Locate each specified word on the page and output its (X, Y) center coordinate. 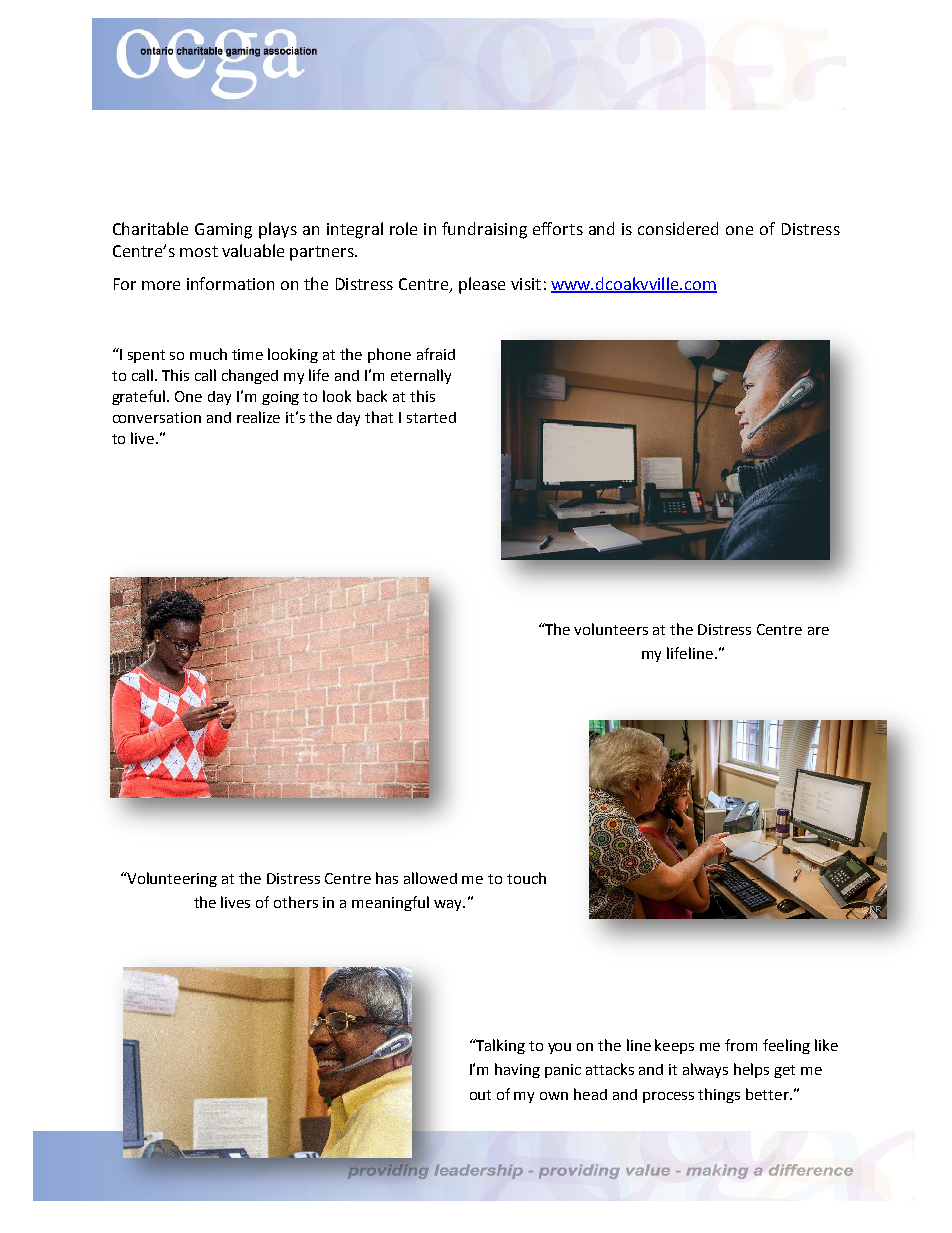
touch (526, 878)
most (199, 251)
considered (678, 228)
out (480, 1095)
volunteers (611, 629)
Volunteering (171, 879)
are (818, 631)
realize (258, 417)
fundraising (484, 230)
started (431, 417)
